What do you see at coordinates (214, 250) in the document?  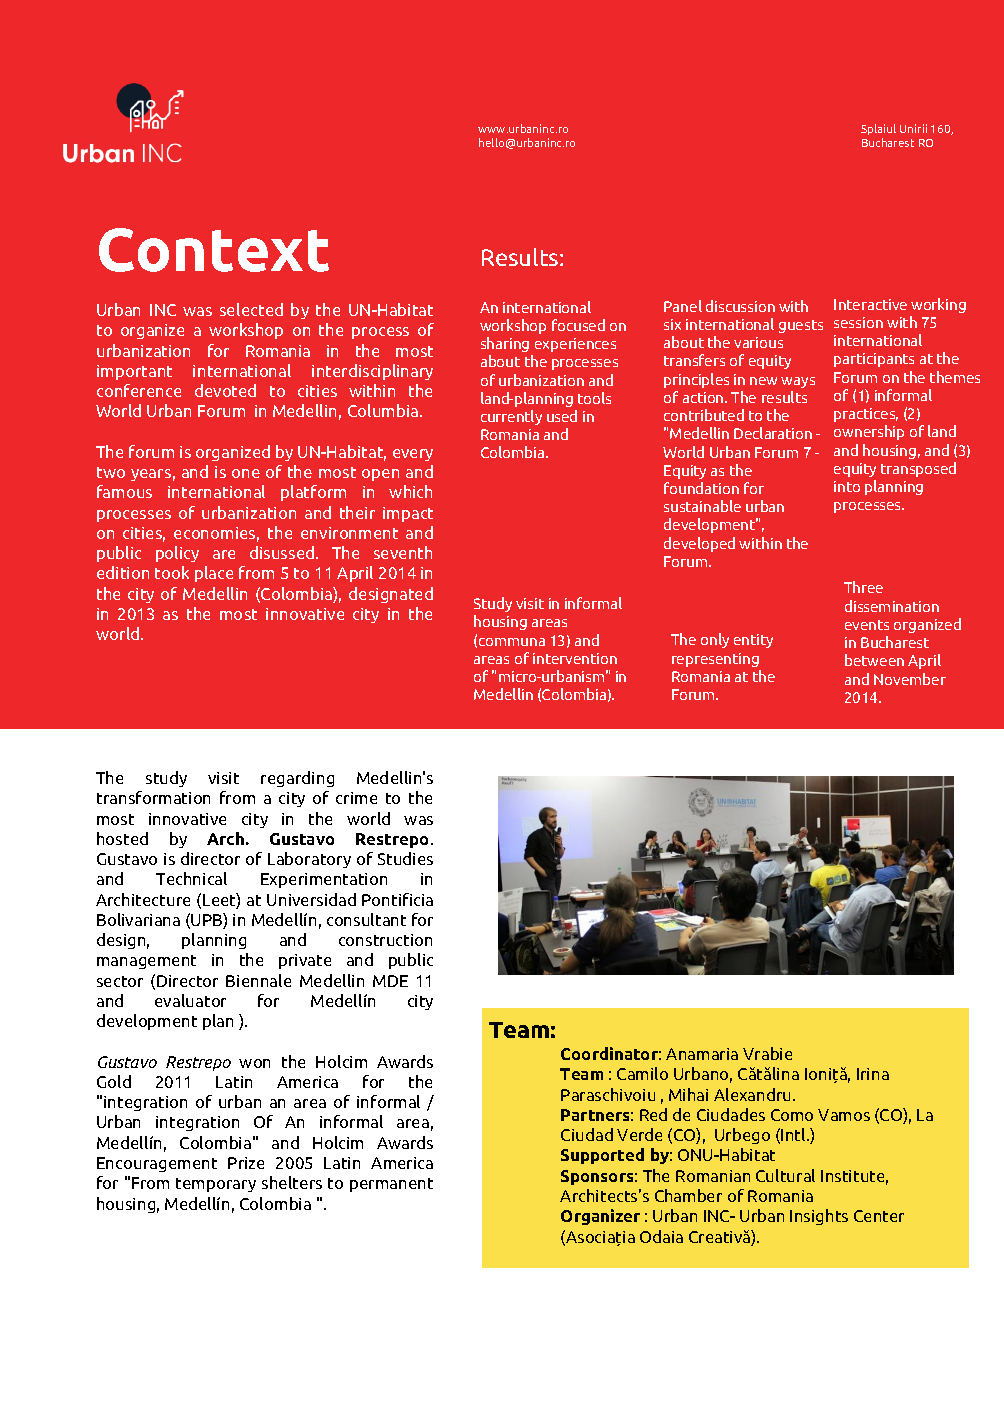 I see `Context` at bounding box center [214, 250].
